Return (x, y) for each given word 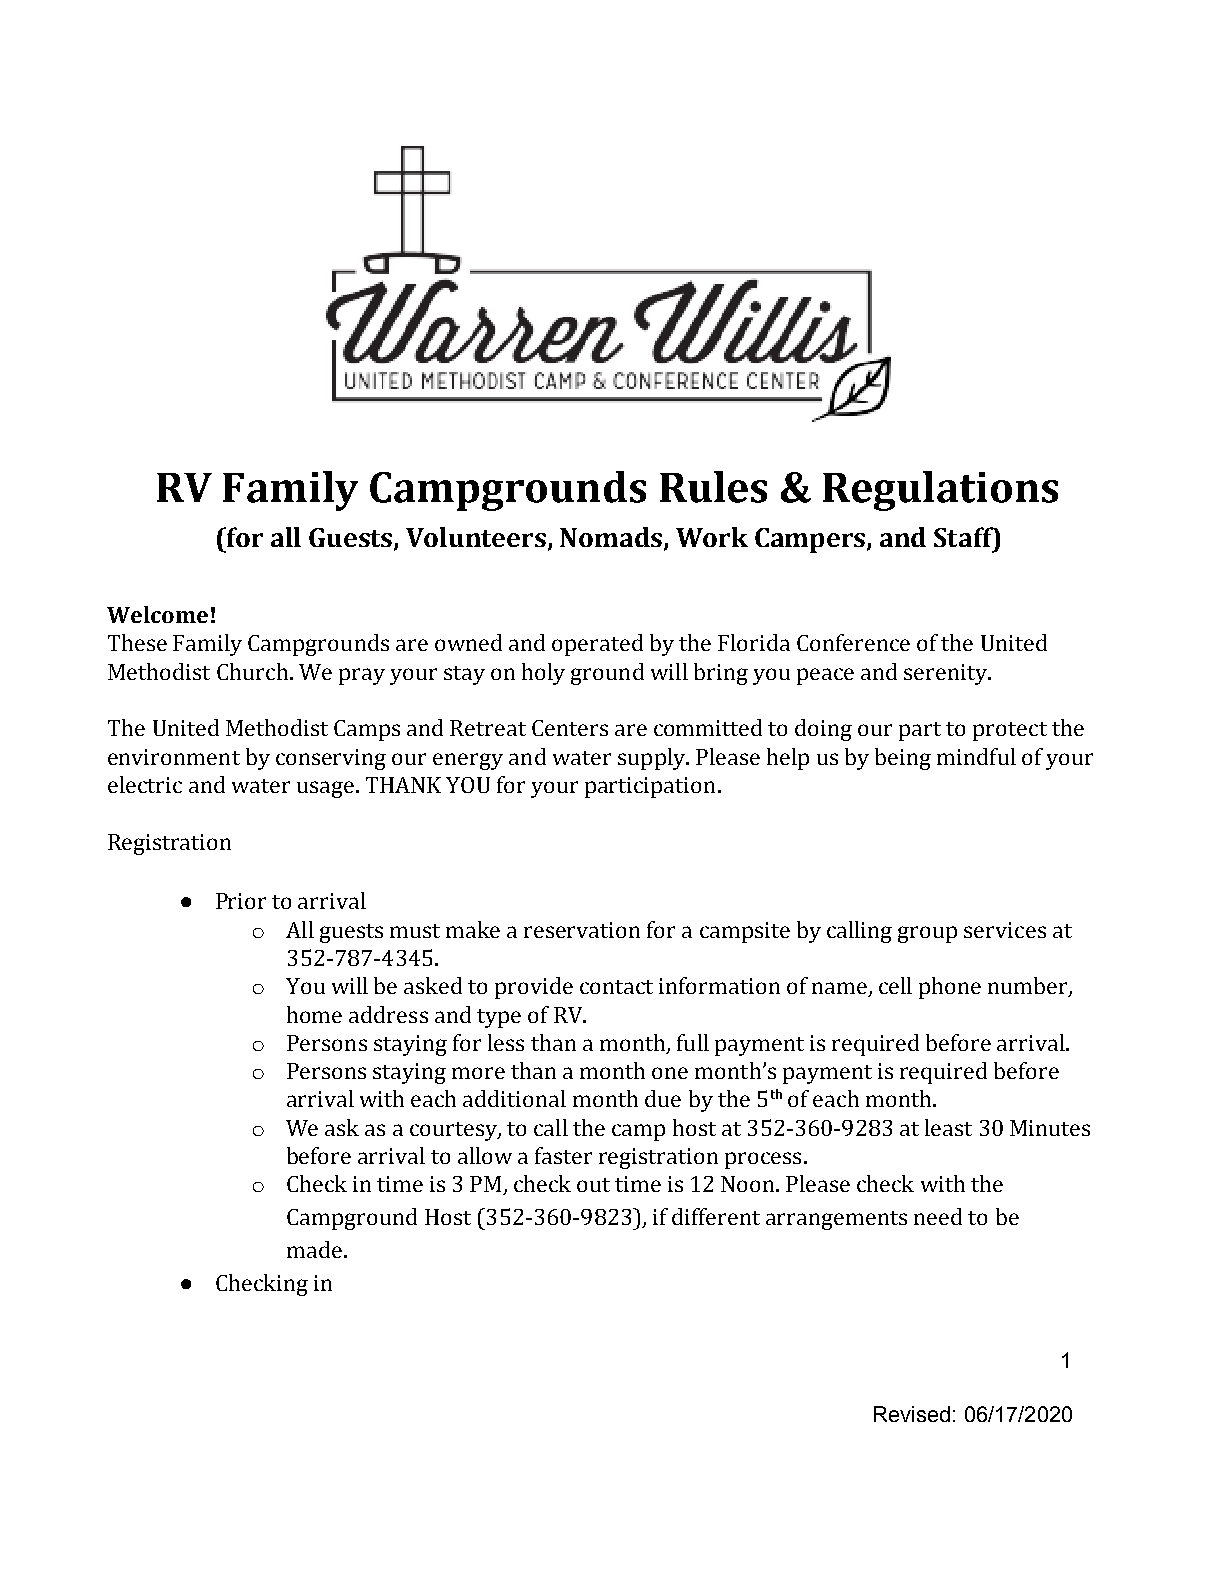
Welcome (157, 614)
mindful (976, 756)
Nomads (611, 537)
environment (174, 757)
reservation (582, 930)
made (314, 1249)
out (593, 1185)
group (927, 934)
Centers (570, 728)
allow (485, 1155)
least (948, 1127)
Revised (912, 1414)
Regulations (940, 491)
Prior (241, 901)
